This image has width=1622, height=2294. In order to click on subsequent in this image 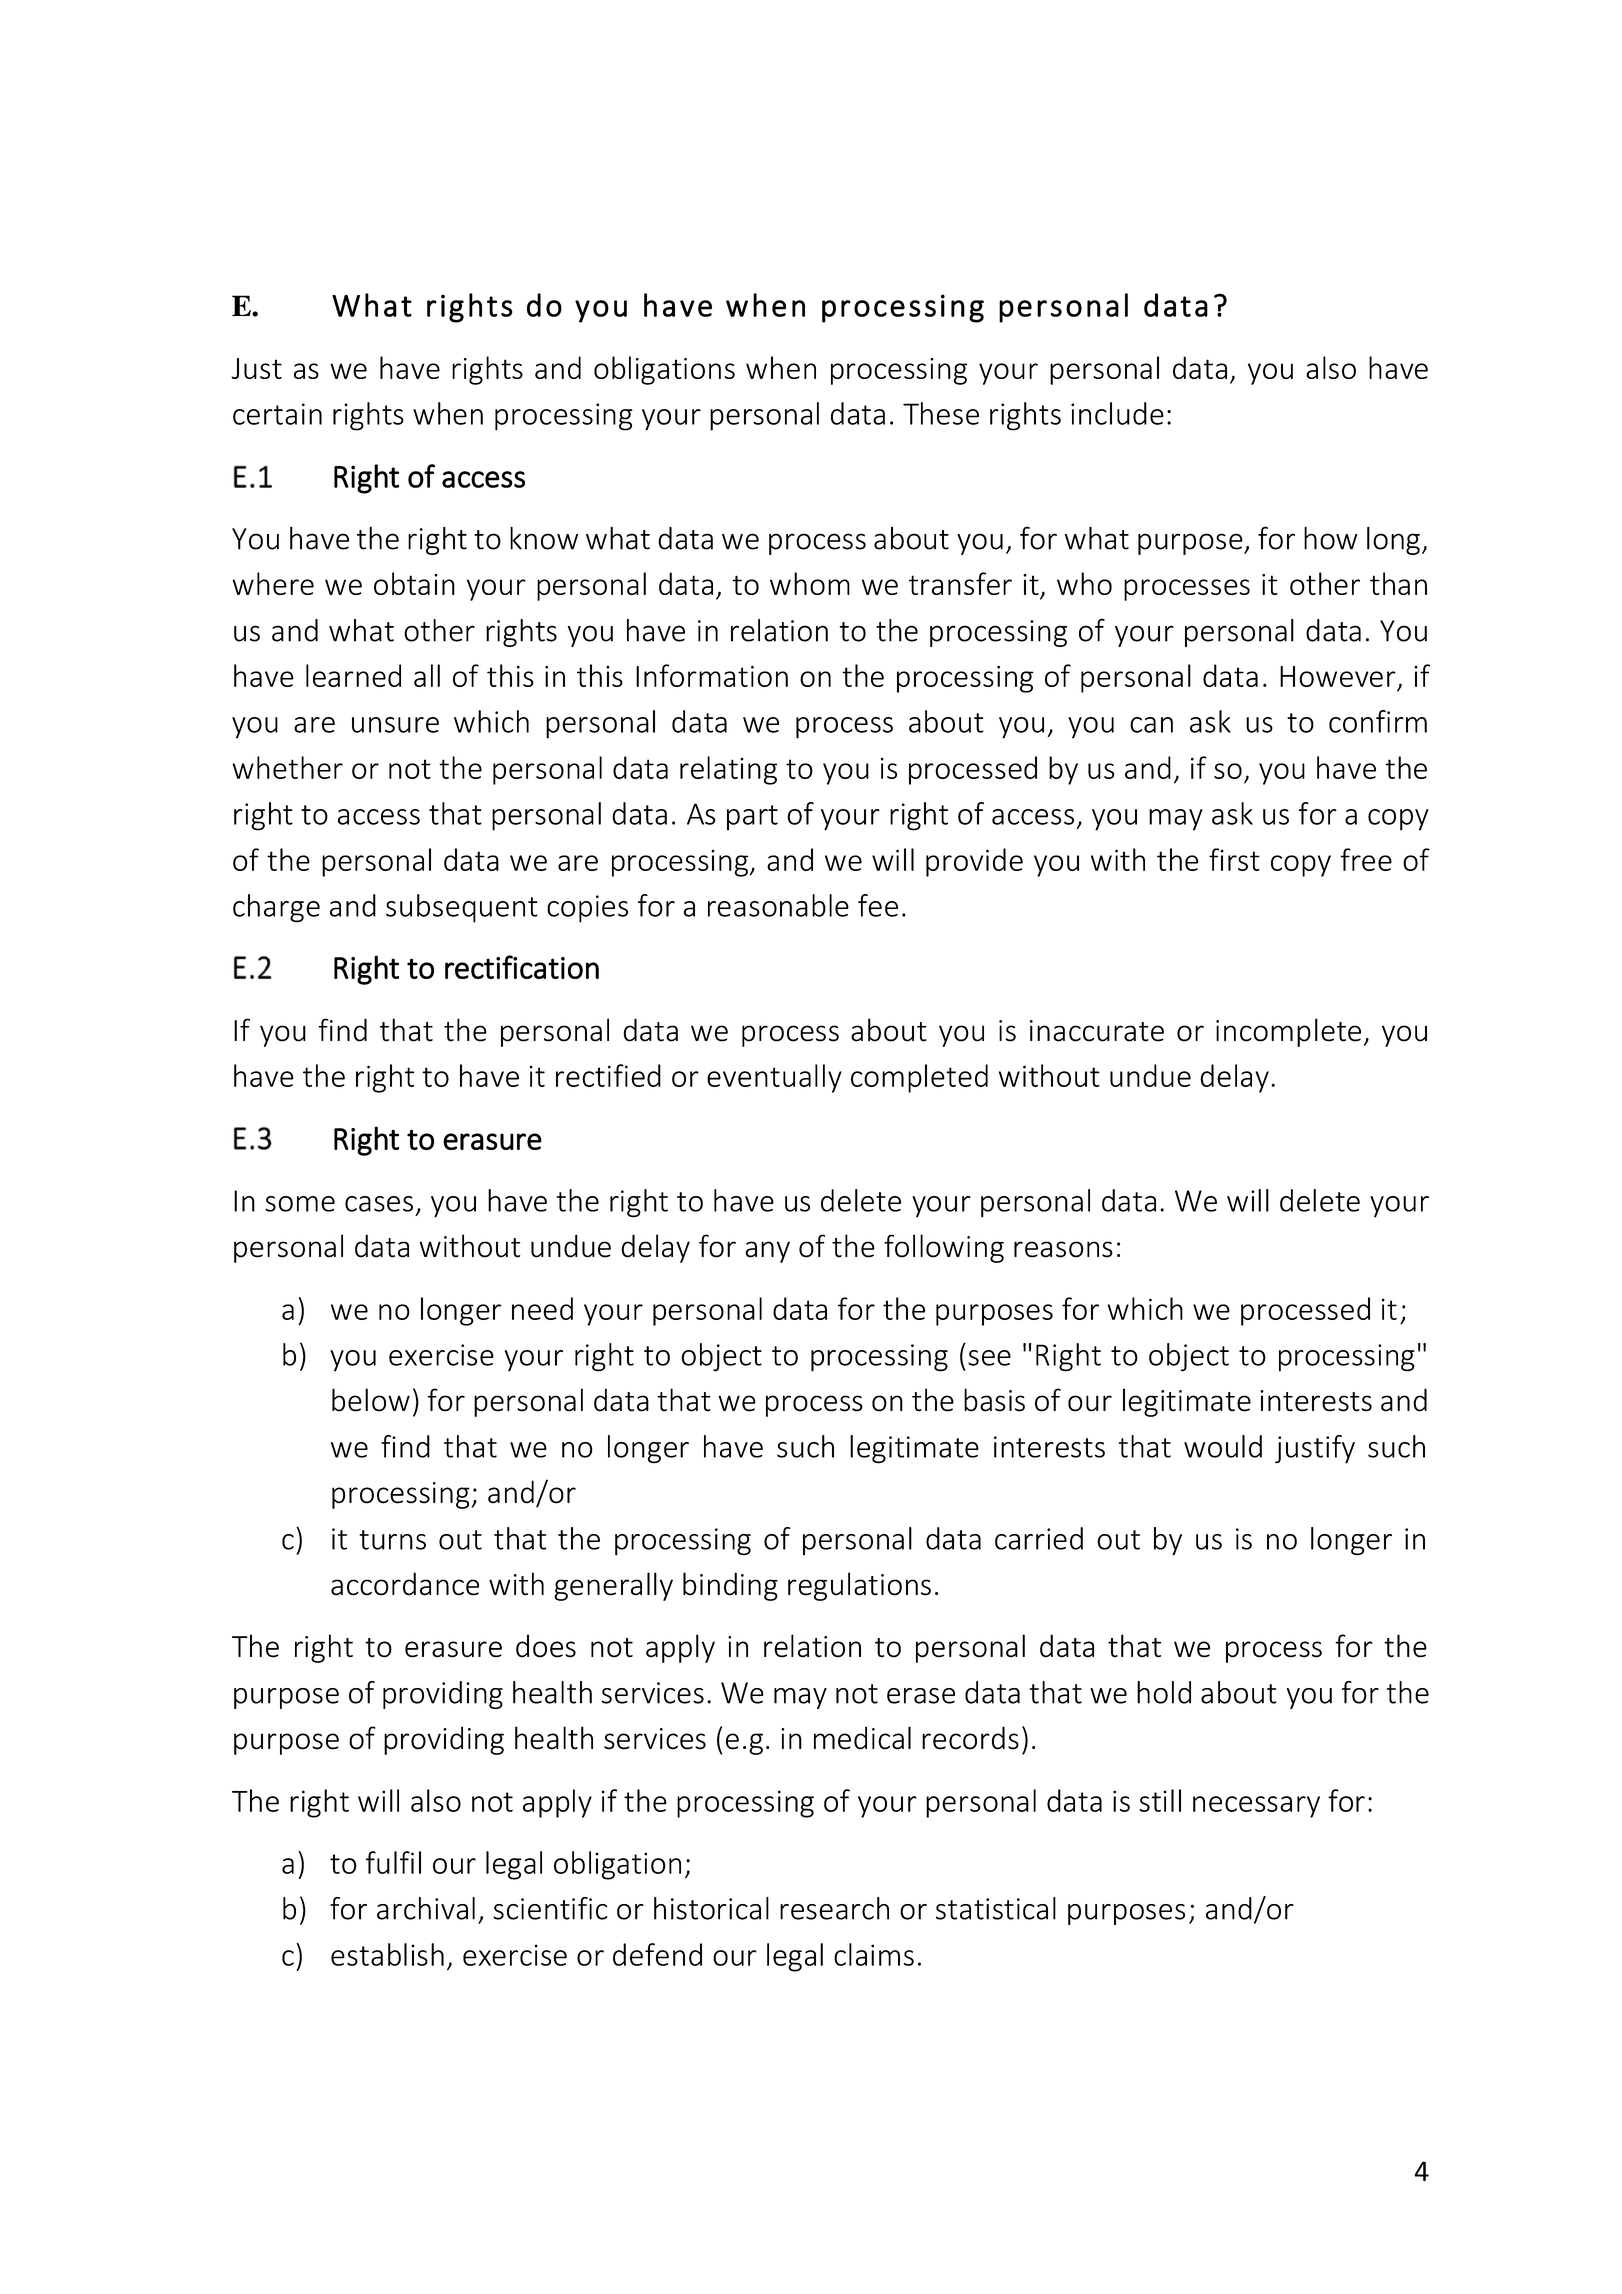, I will do `click(462, 908)`.
